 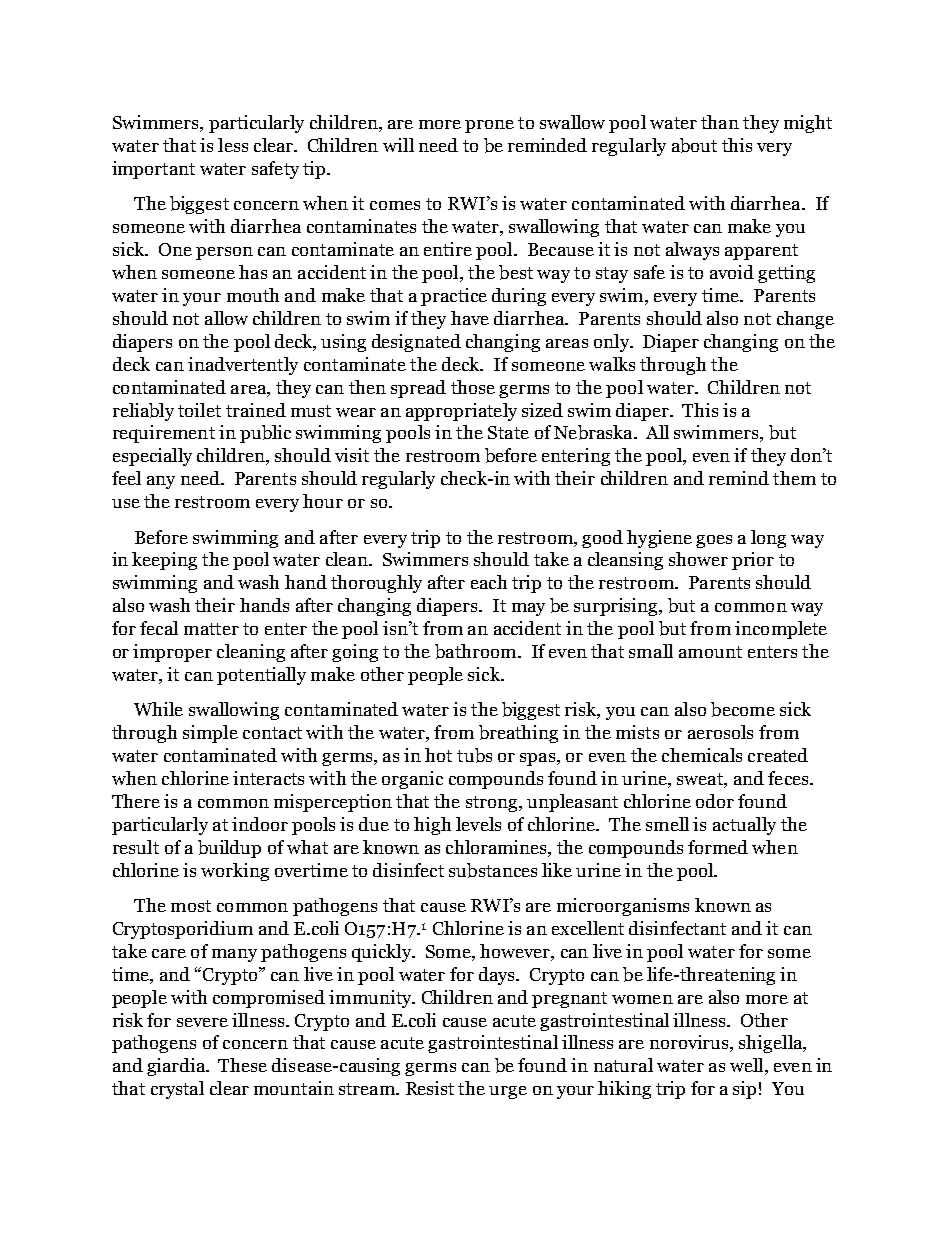 What do you see at coordinates (489, 126) in the page?
I see `prone` at bounding box center [489, 126].
